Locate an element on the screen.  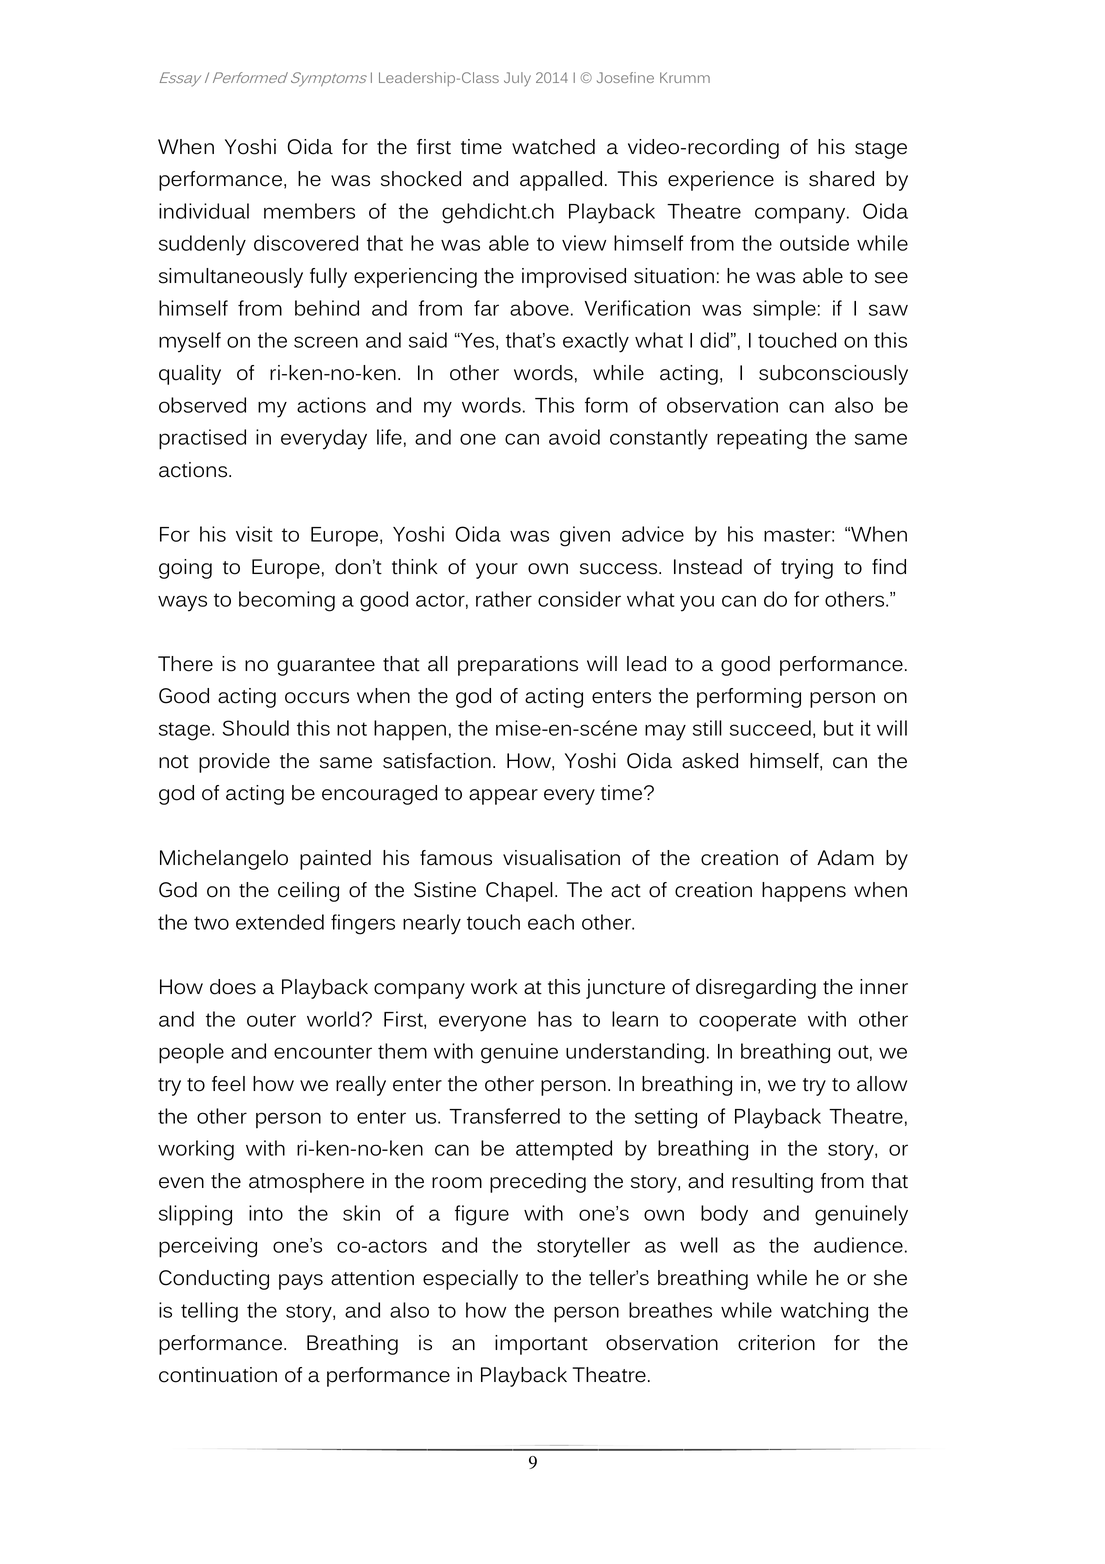
telling is located at coordinates (209, 1312).
